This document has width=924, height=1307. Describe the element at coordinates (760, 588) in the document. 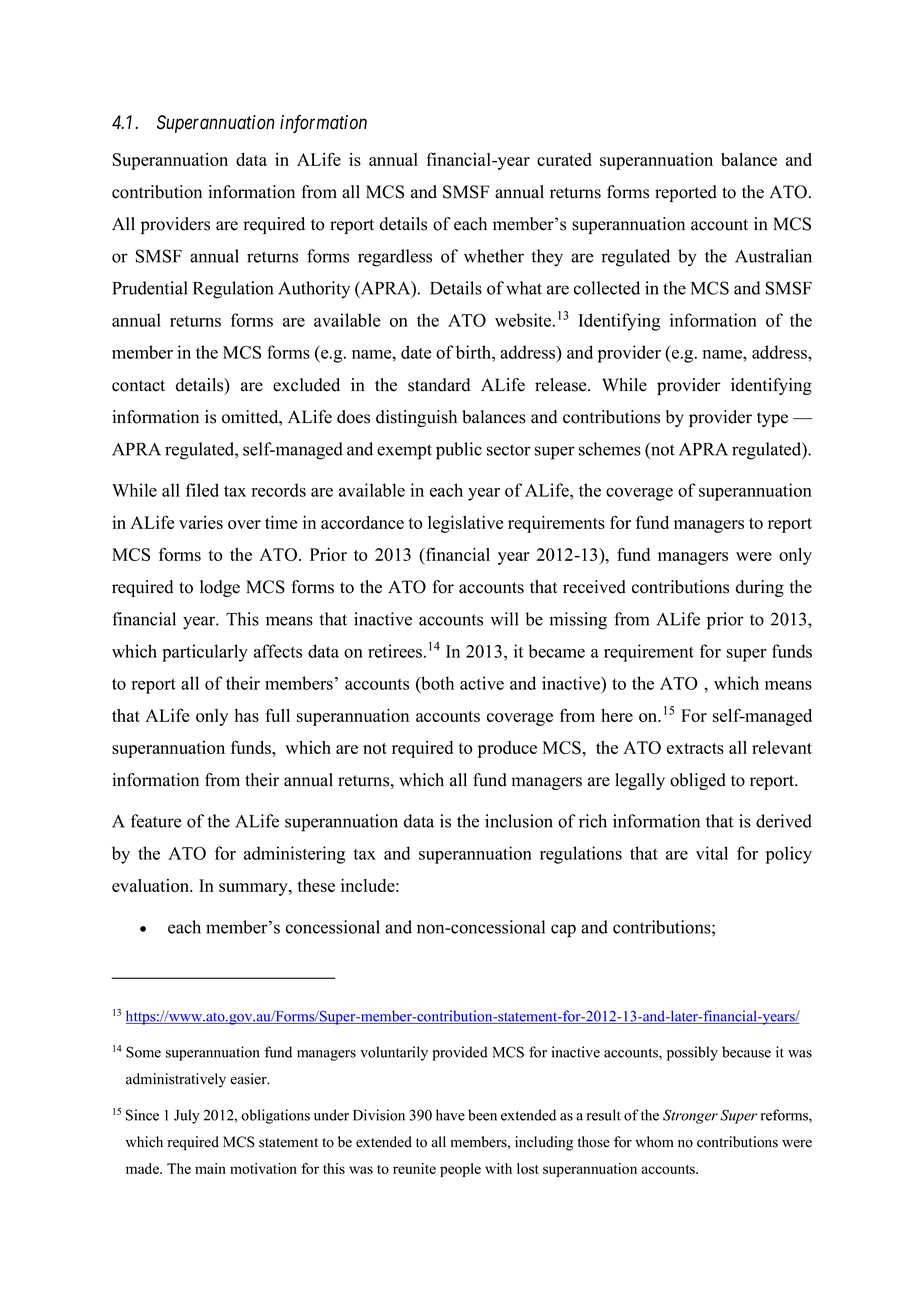

I see `during` at that location.
